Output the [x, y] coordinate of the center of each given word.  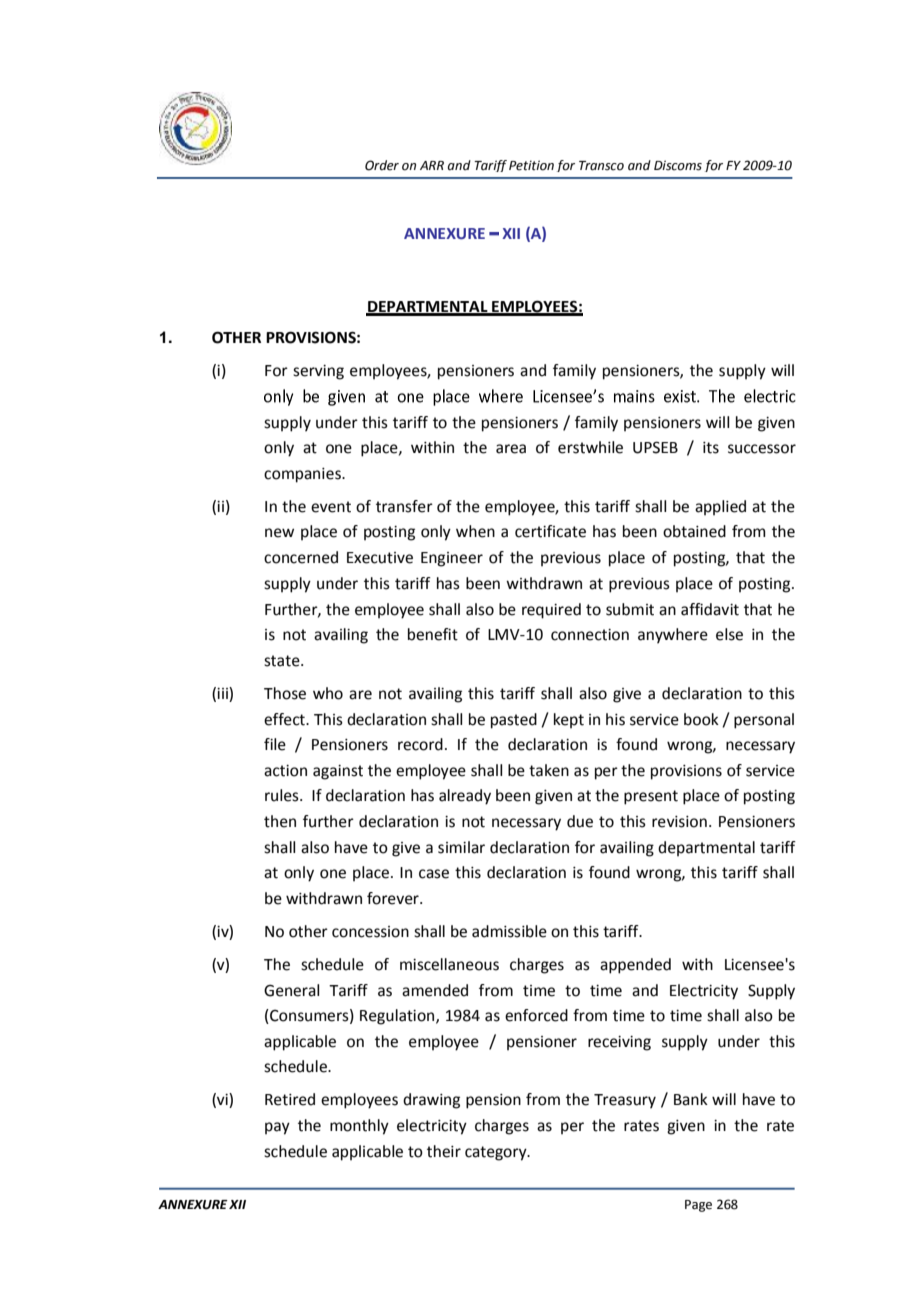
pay [277, 1128]
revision [679, 822]
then [280, 821]
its [711, 448]
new [279, 533]
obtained [694, 531]
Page [698, 1206]
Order [382, 165]
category [497, 1153]
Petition [531, 165]
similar [461, 847]
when [475, 531]
